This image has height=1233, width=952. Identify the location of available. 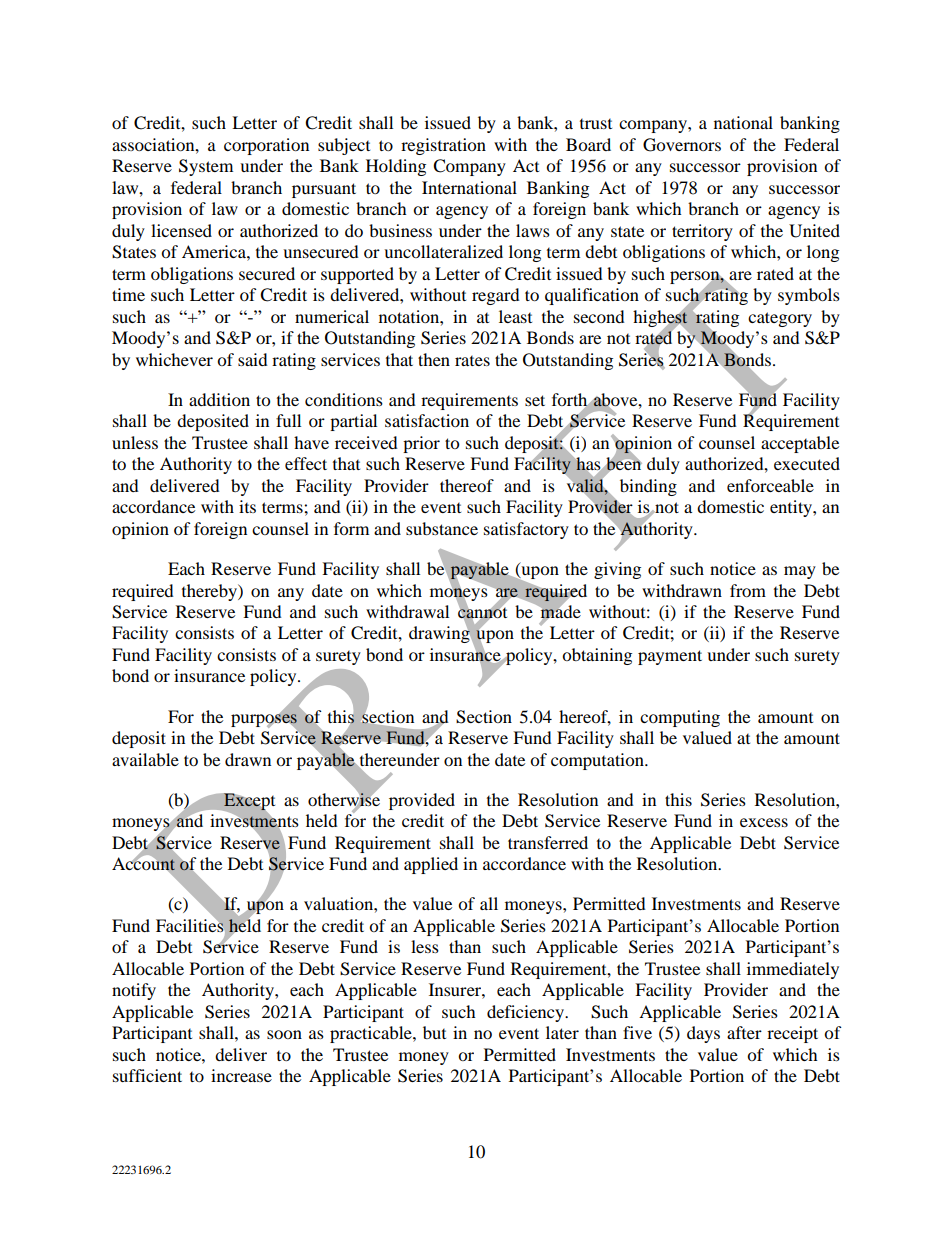
(145, 759).
